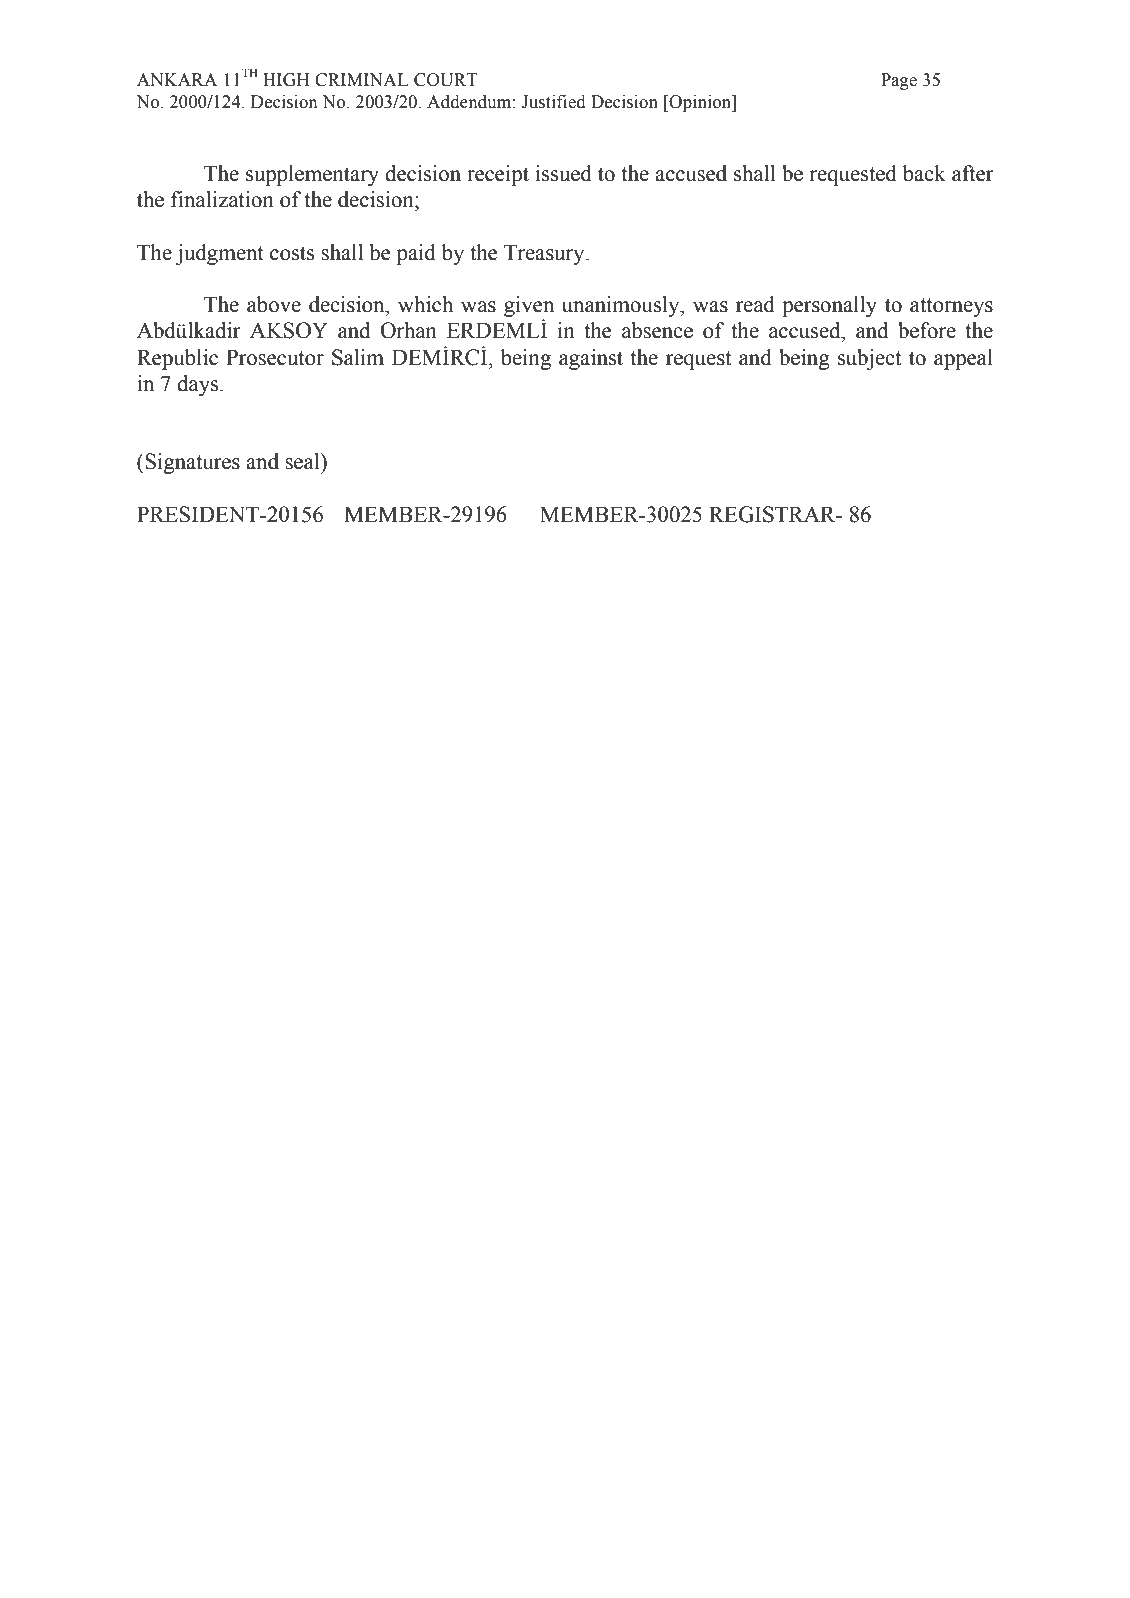 The width and height of the image is (1130, 1598). What do you see at coordinates (591, 359) in the image?
I see `against` at bounding box center [591, 359].
